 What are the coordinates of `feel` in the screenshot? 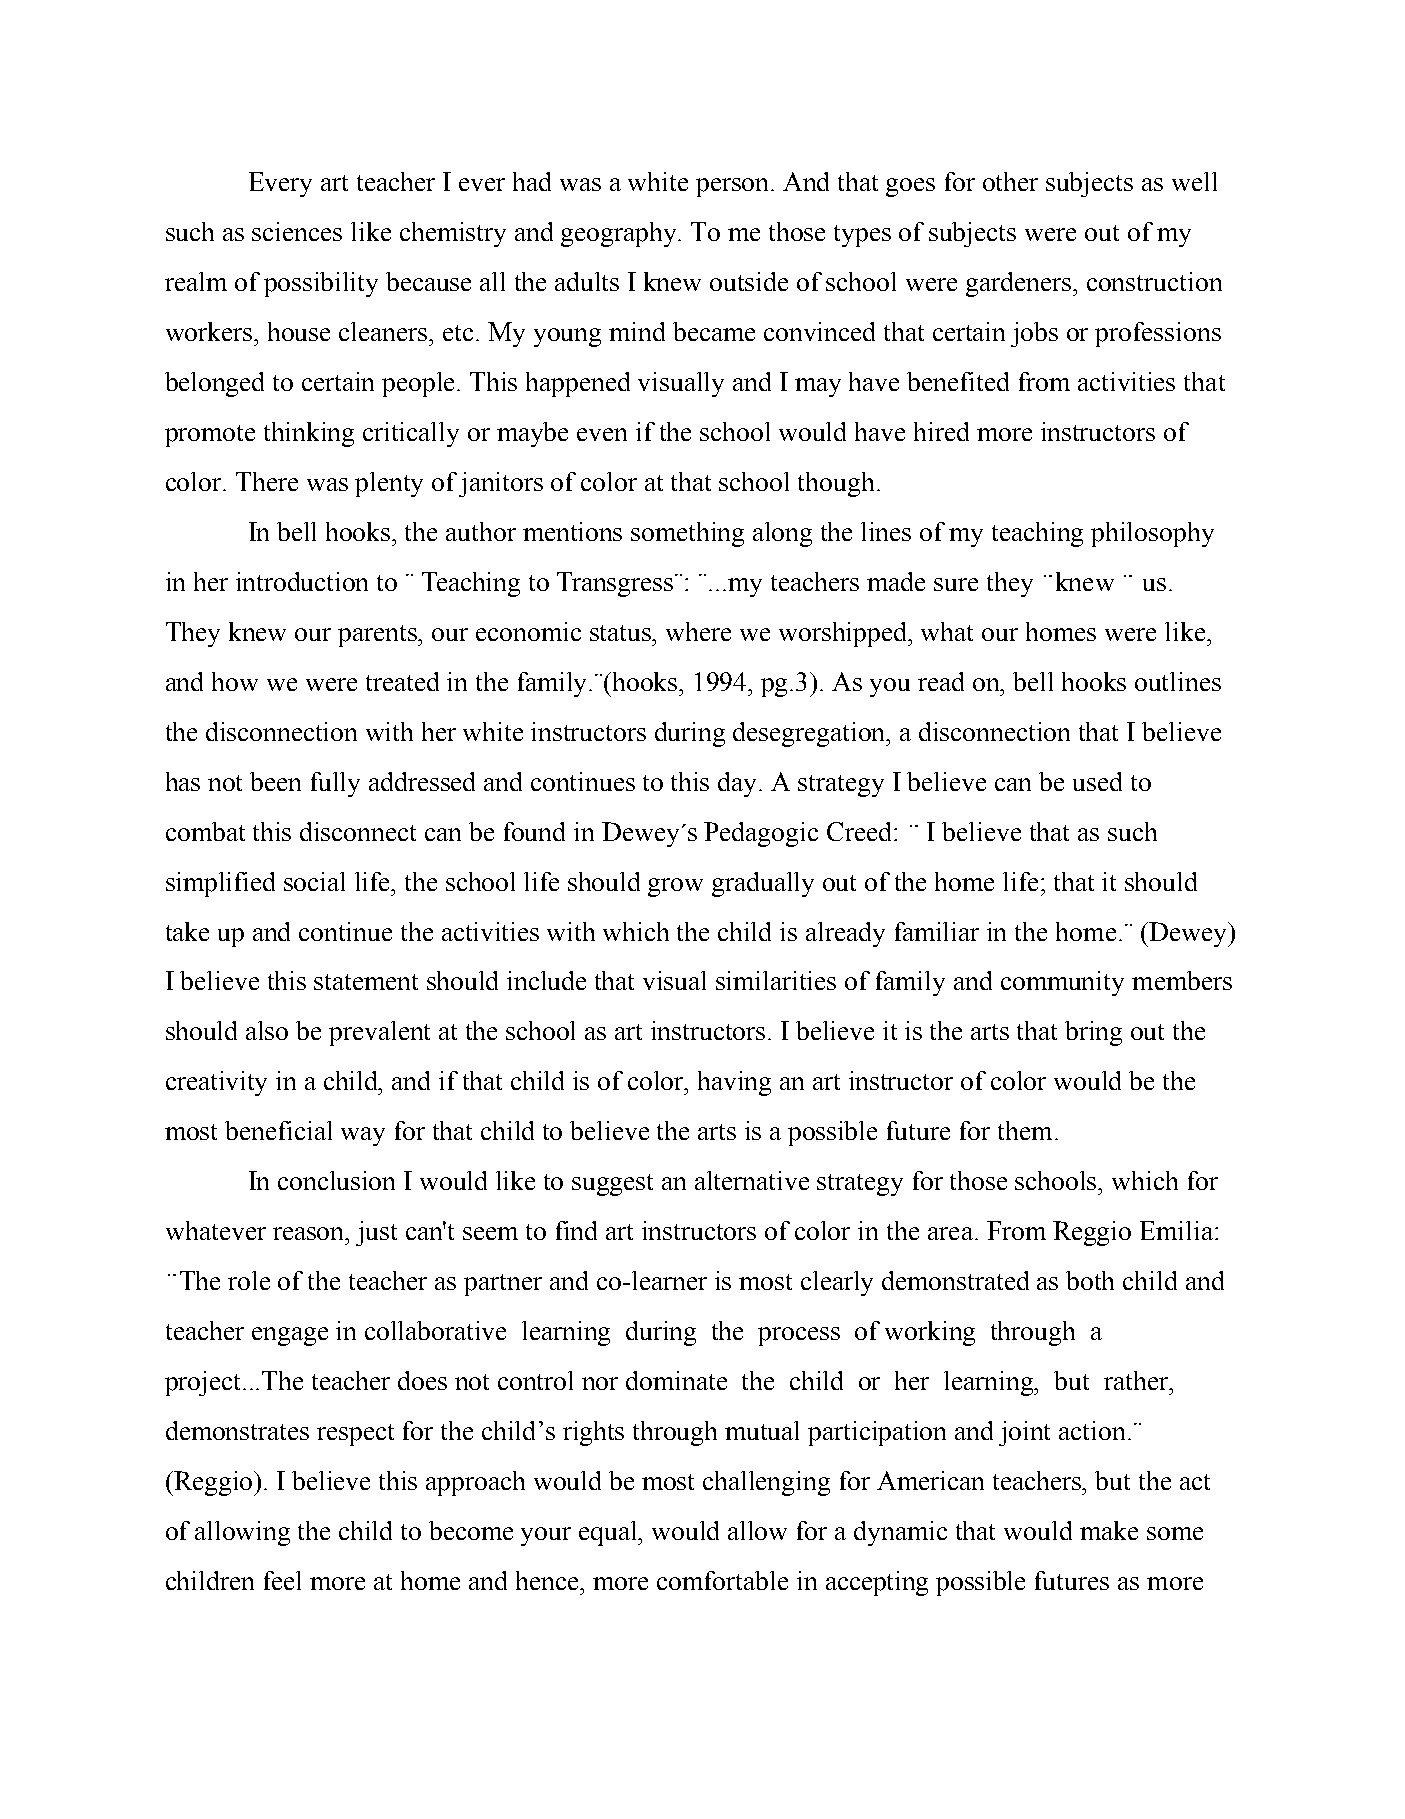 It's located at (282, 1580).
